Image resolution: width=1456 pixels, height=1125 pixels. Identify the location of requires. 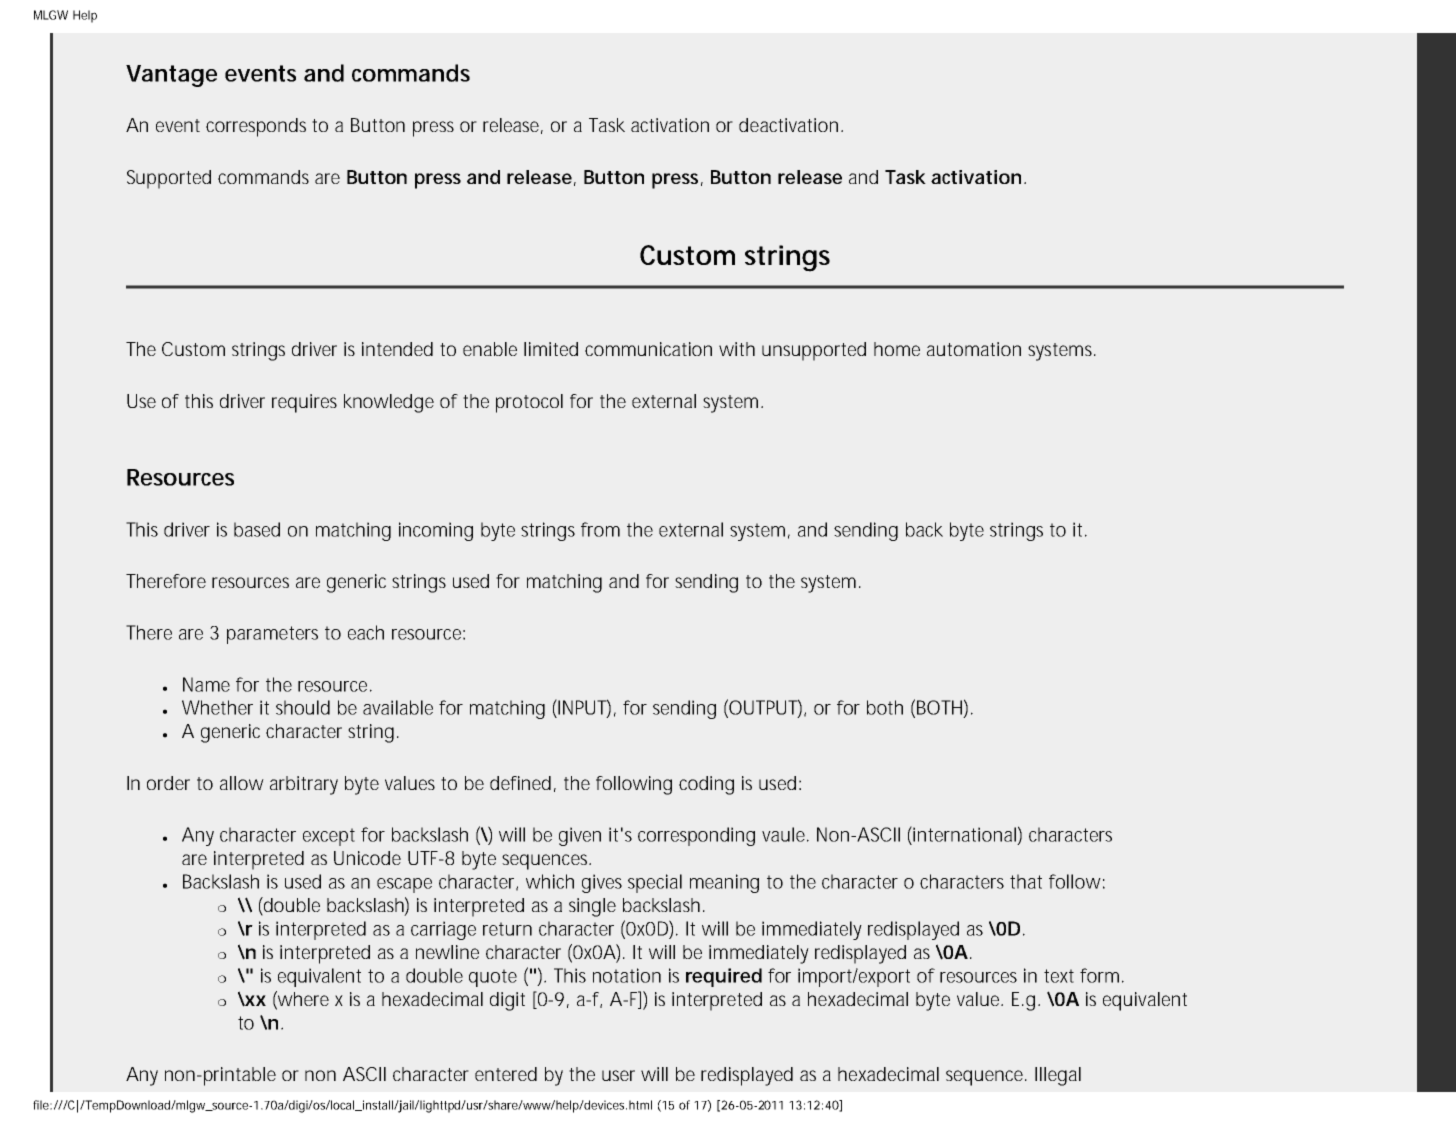
(304, 403).
